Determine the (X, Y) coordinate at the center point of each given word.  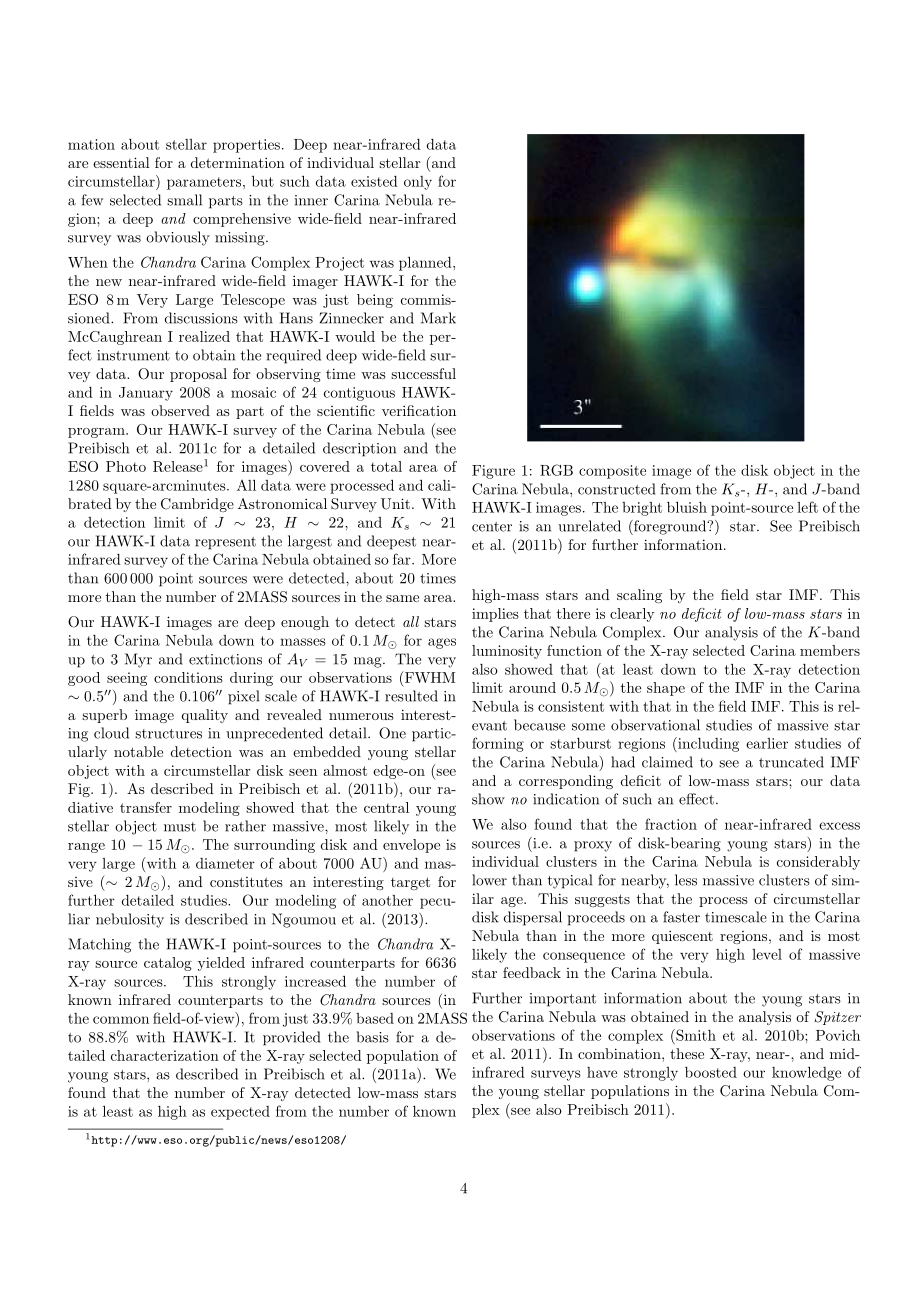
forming (498, 744)
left (807, 507)
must (180, 827)
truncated (791, 762)
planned (426, 263)
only (418, 183)
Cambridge (197, 505)
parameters (205, 183)
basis (373, 1037)
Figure (493, 472)
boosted (711, 1072)
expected (240, 1113)
